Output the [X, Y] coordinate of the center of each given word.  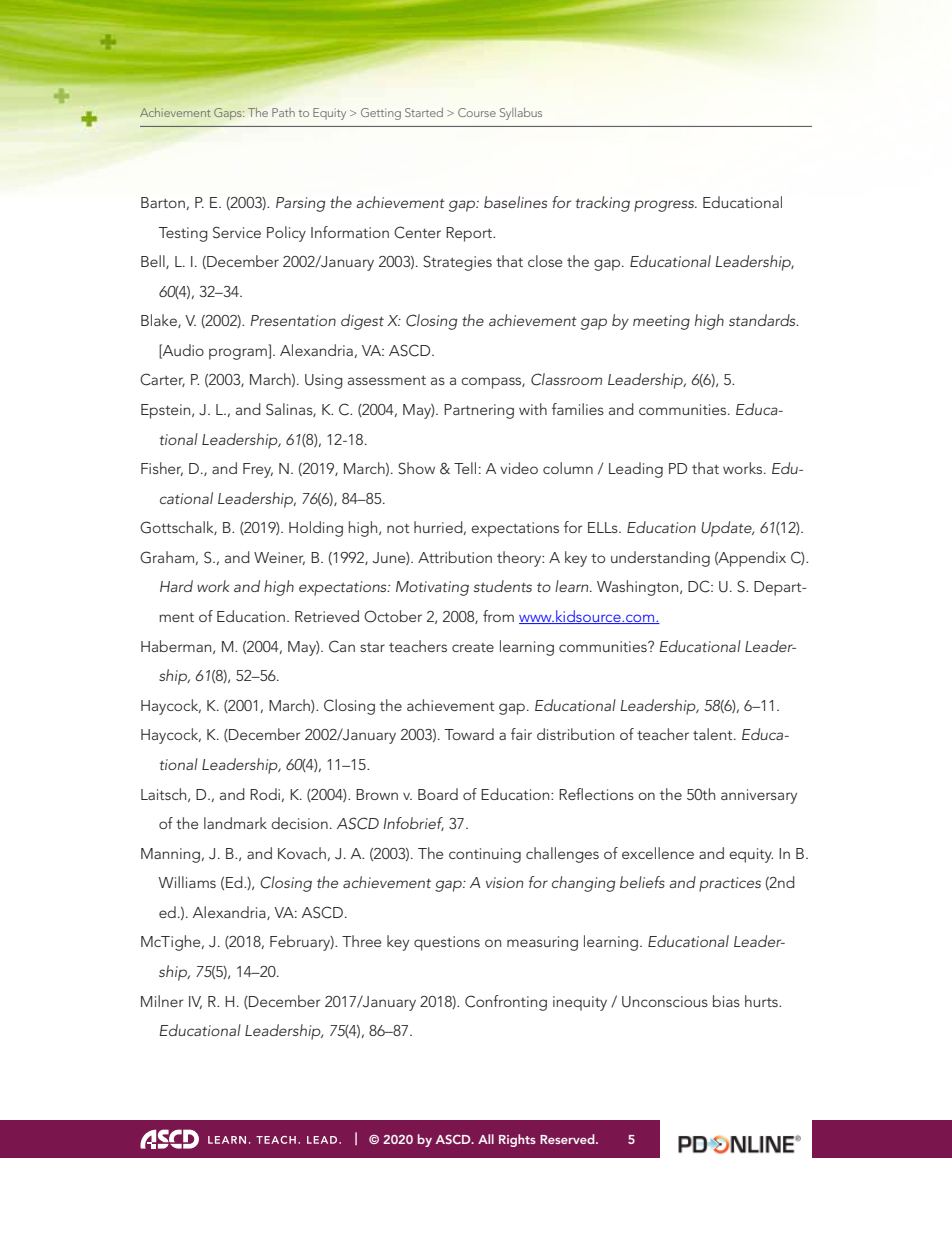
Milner [162, 1001]
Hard [176, 586]
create [473, 647]
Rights [517, 1140]
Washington [639, 588]
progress [665, 206]
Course [477, 112]
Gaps [229, 114]
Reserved [568, 1139]
